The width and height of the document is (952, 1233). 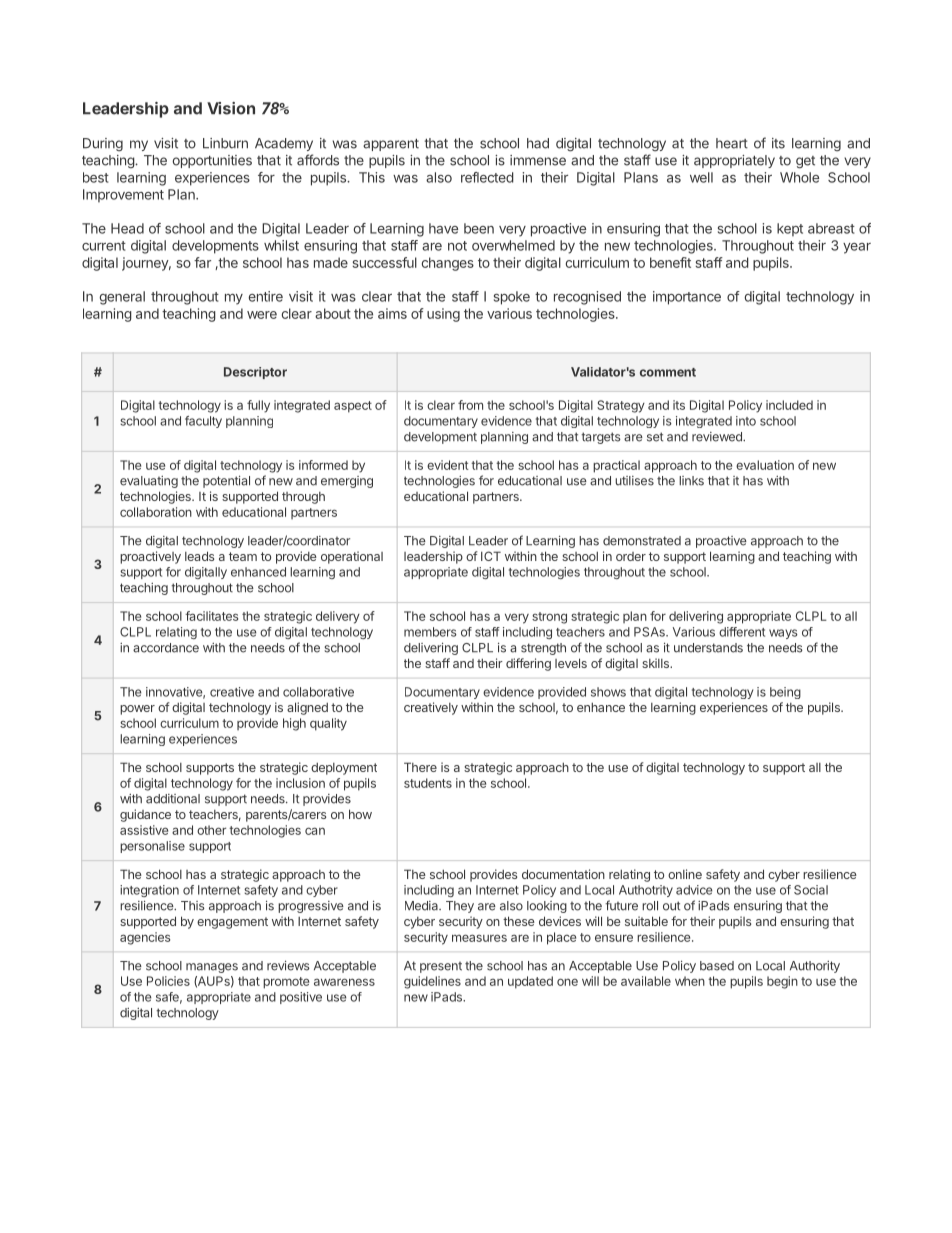 I want to click on leads, so click(x=199, y=556).
